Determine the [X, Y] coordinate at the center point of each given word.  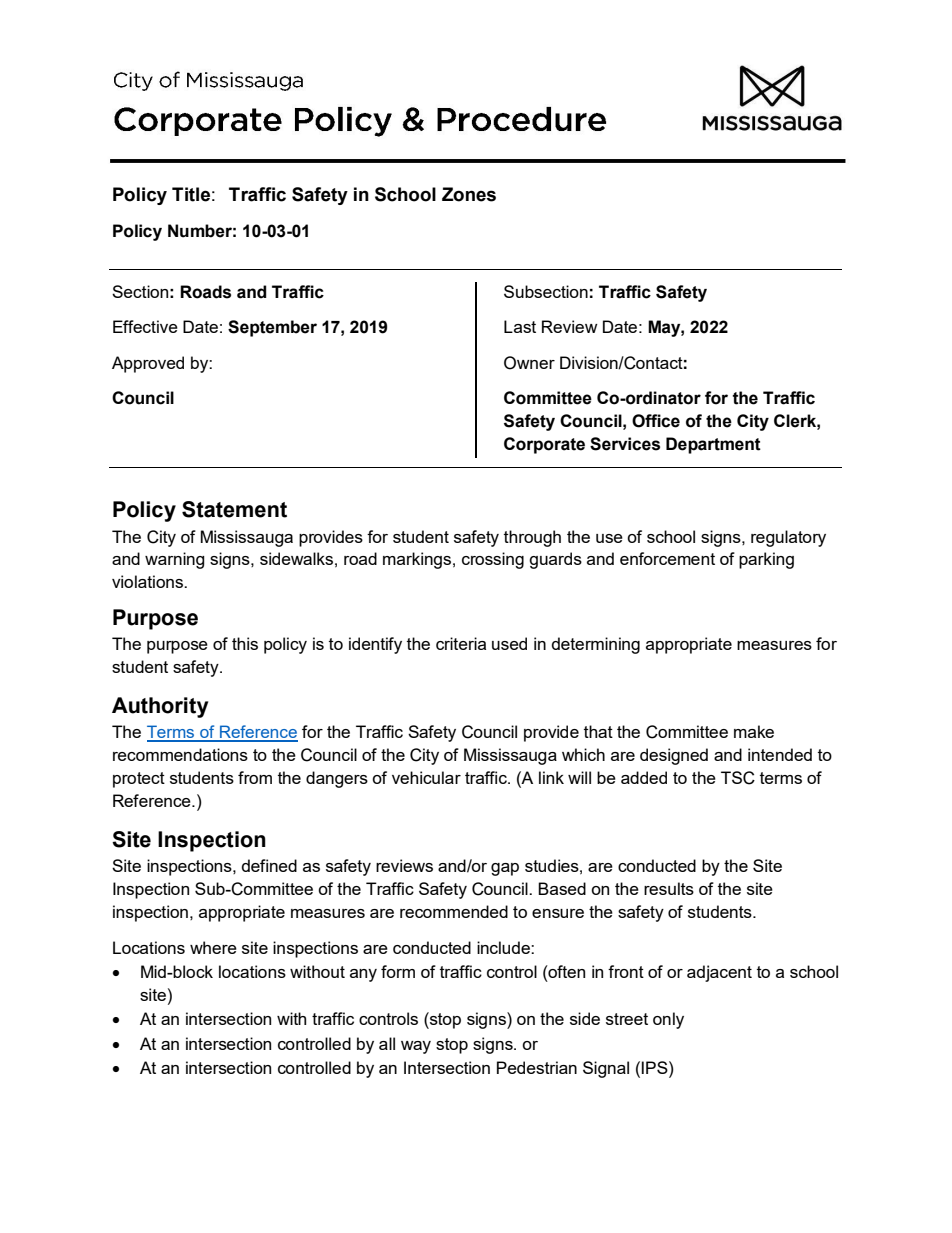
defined [269, 865]
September [272, 328]
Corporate [544, 445]
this [245, 643]
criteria [461, 643]
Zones [469, 194]
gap [505, 869]
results [669, 888]
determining [596, 645]
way [416, 1047]
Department [713, 445]
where [213, 947]
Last [520, 326]
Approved [148, 364]
